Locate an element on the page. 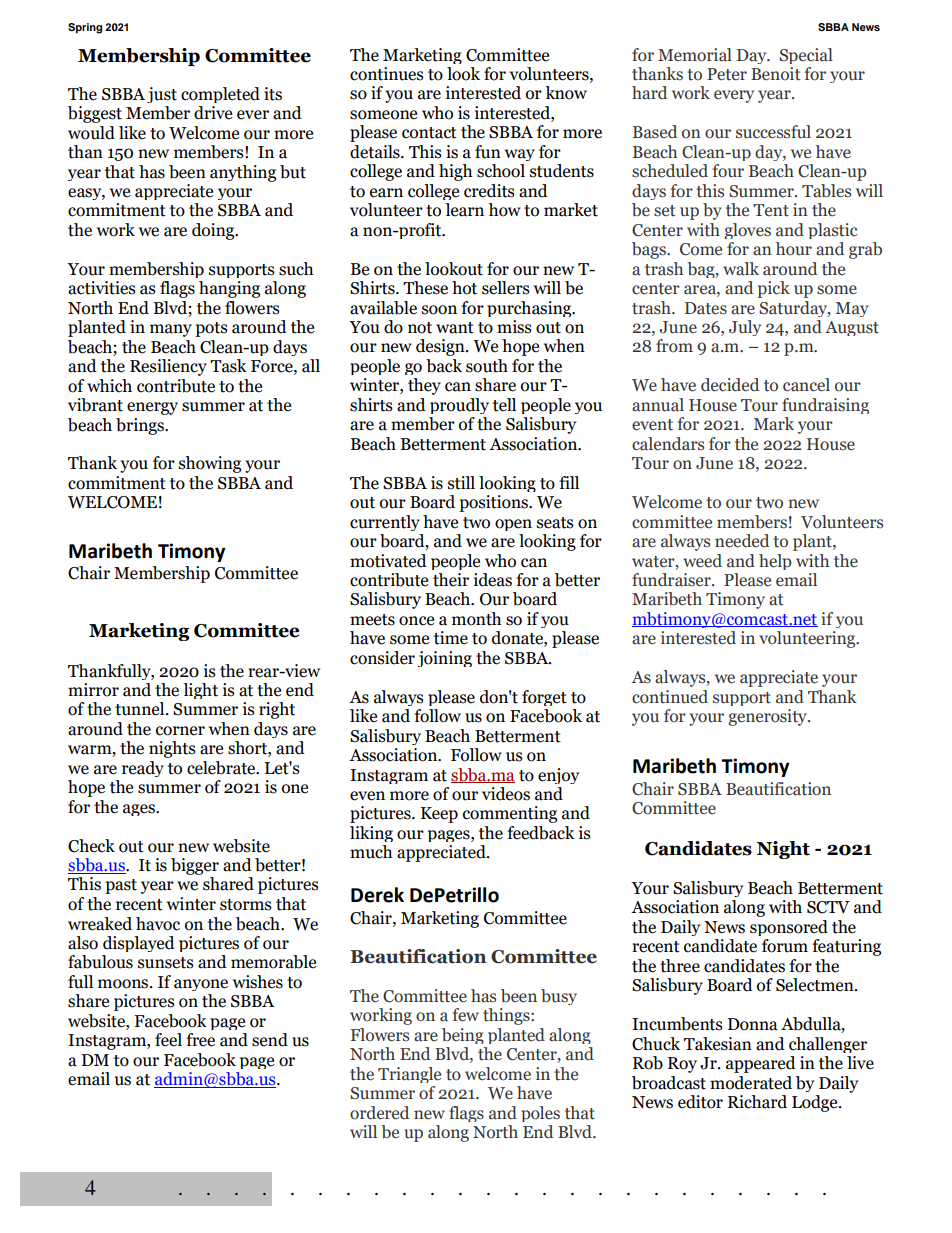 Image resolution: width=952 pixels, height=1233 pixels. videos is located at coordinates (506, 794).
